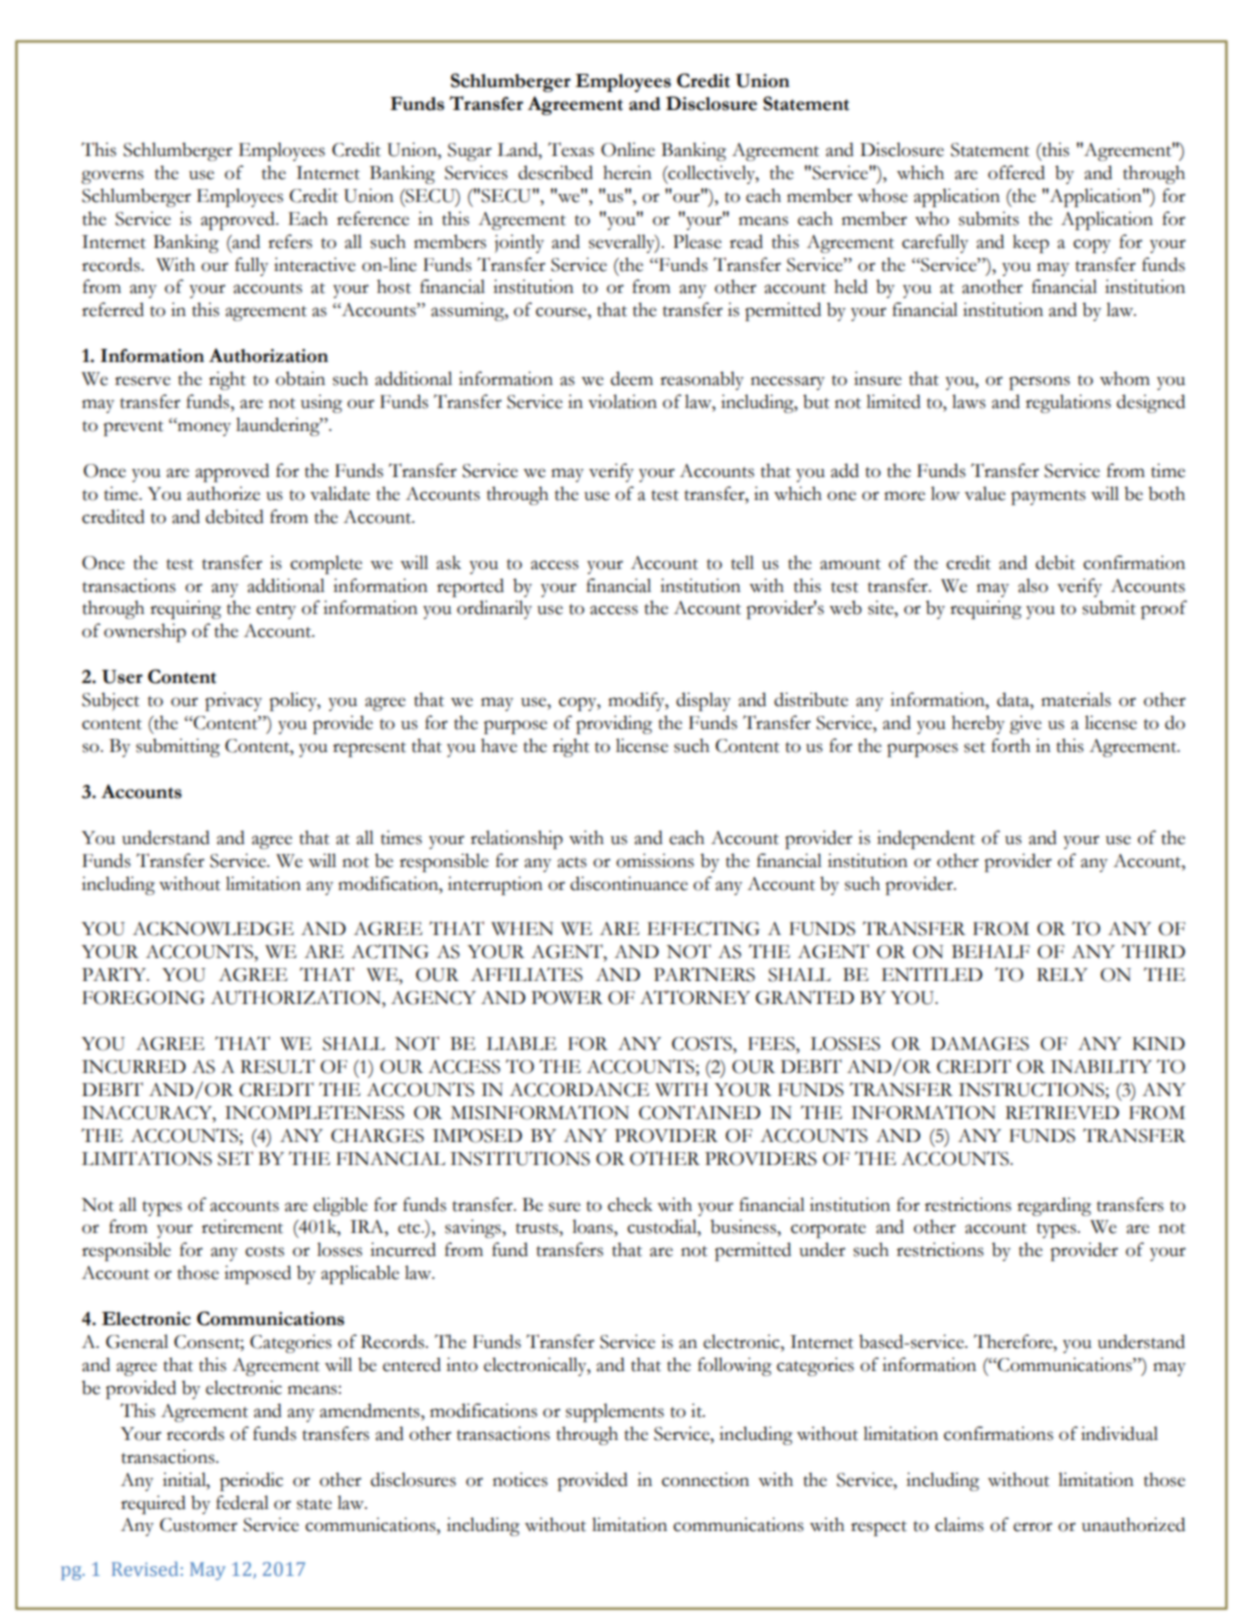  Describe the element at coordinates (242, 1502) in the screenshot. I see `federal` at that location.
